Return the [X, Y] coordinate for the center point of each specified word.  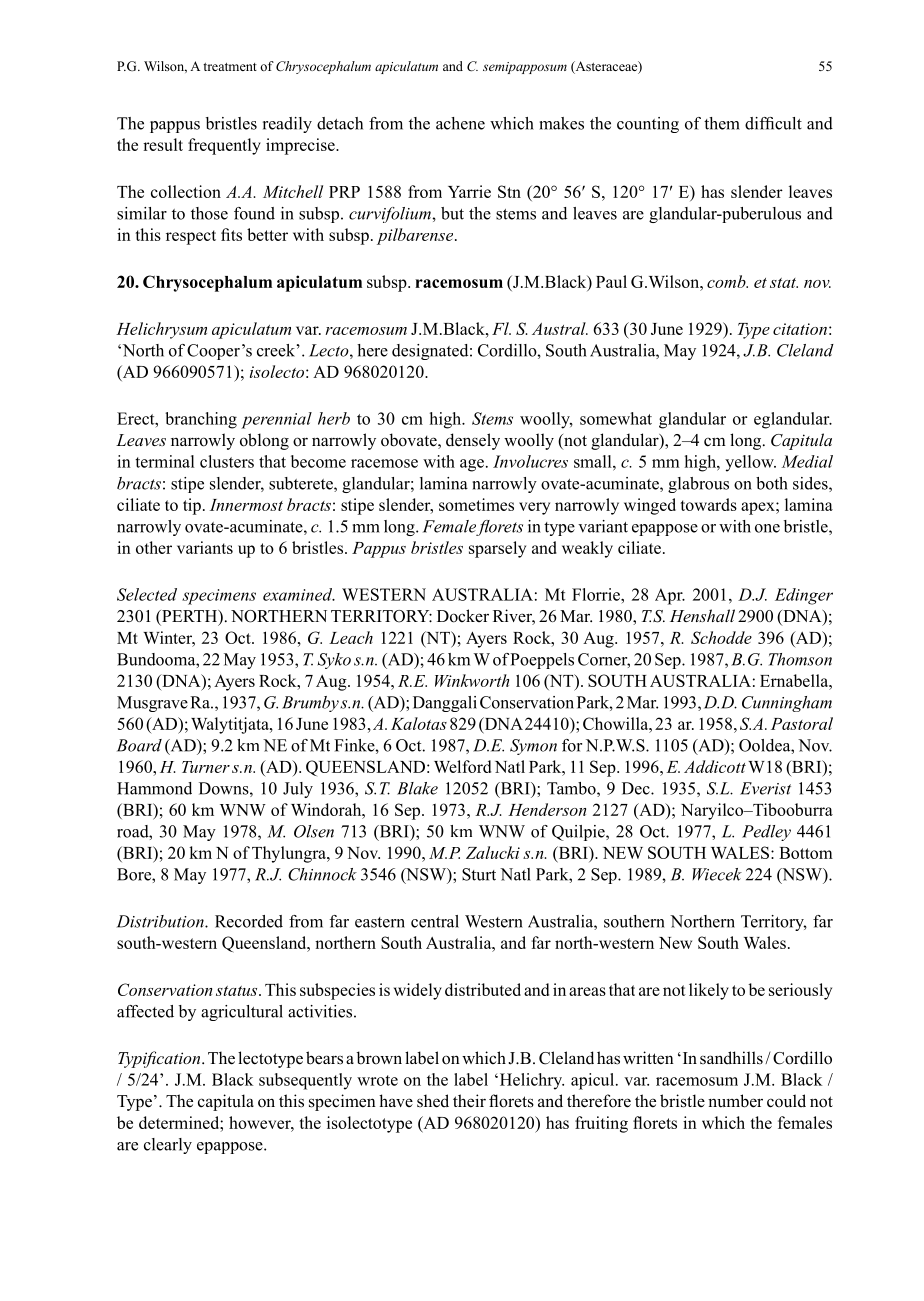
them [722, 123]
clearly [168, 1146]
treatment [230, 67]
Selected [147, 594]
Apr [670, 596]
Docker [463, 616]
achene [460, 123]
